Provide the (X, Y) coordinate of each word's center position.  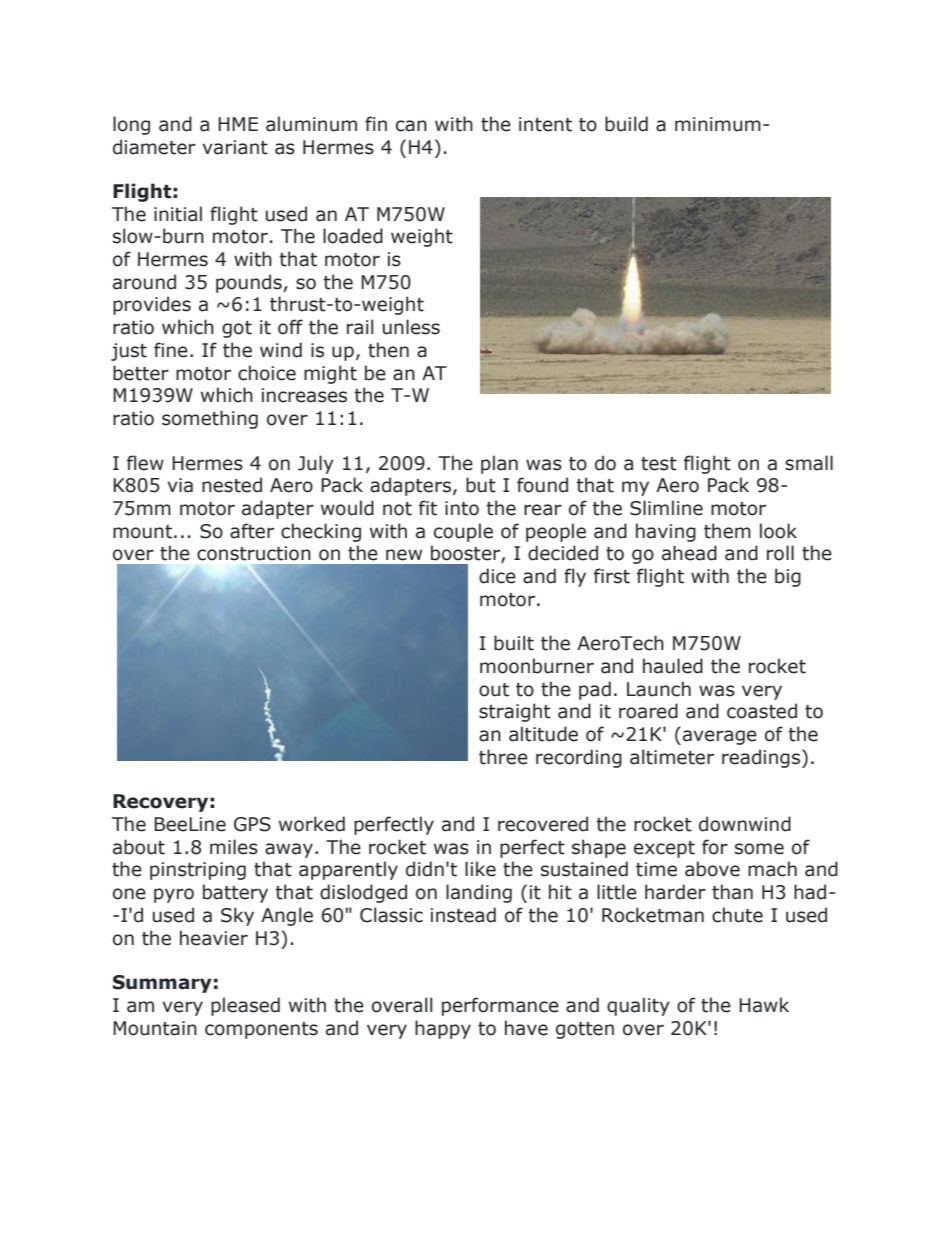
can (411, 126)
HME (238, 124)
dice (497, 576)
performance (500, 1006)
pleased (245, 1006)
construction (254, 553)
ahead (689, 553)
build (626, 124)
